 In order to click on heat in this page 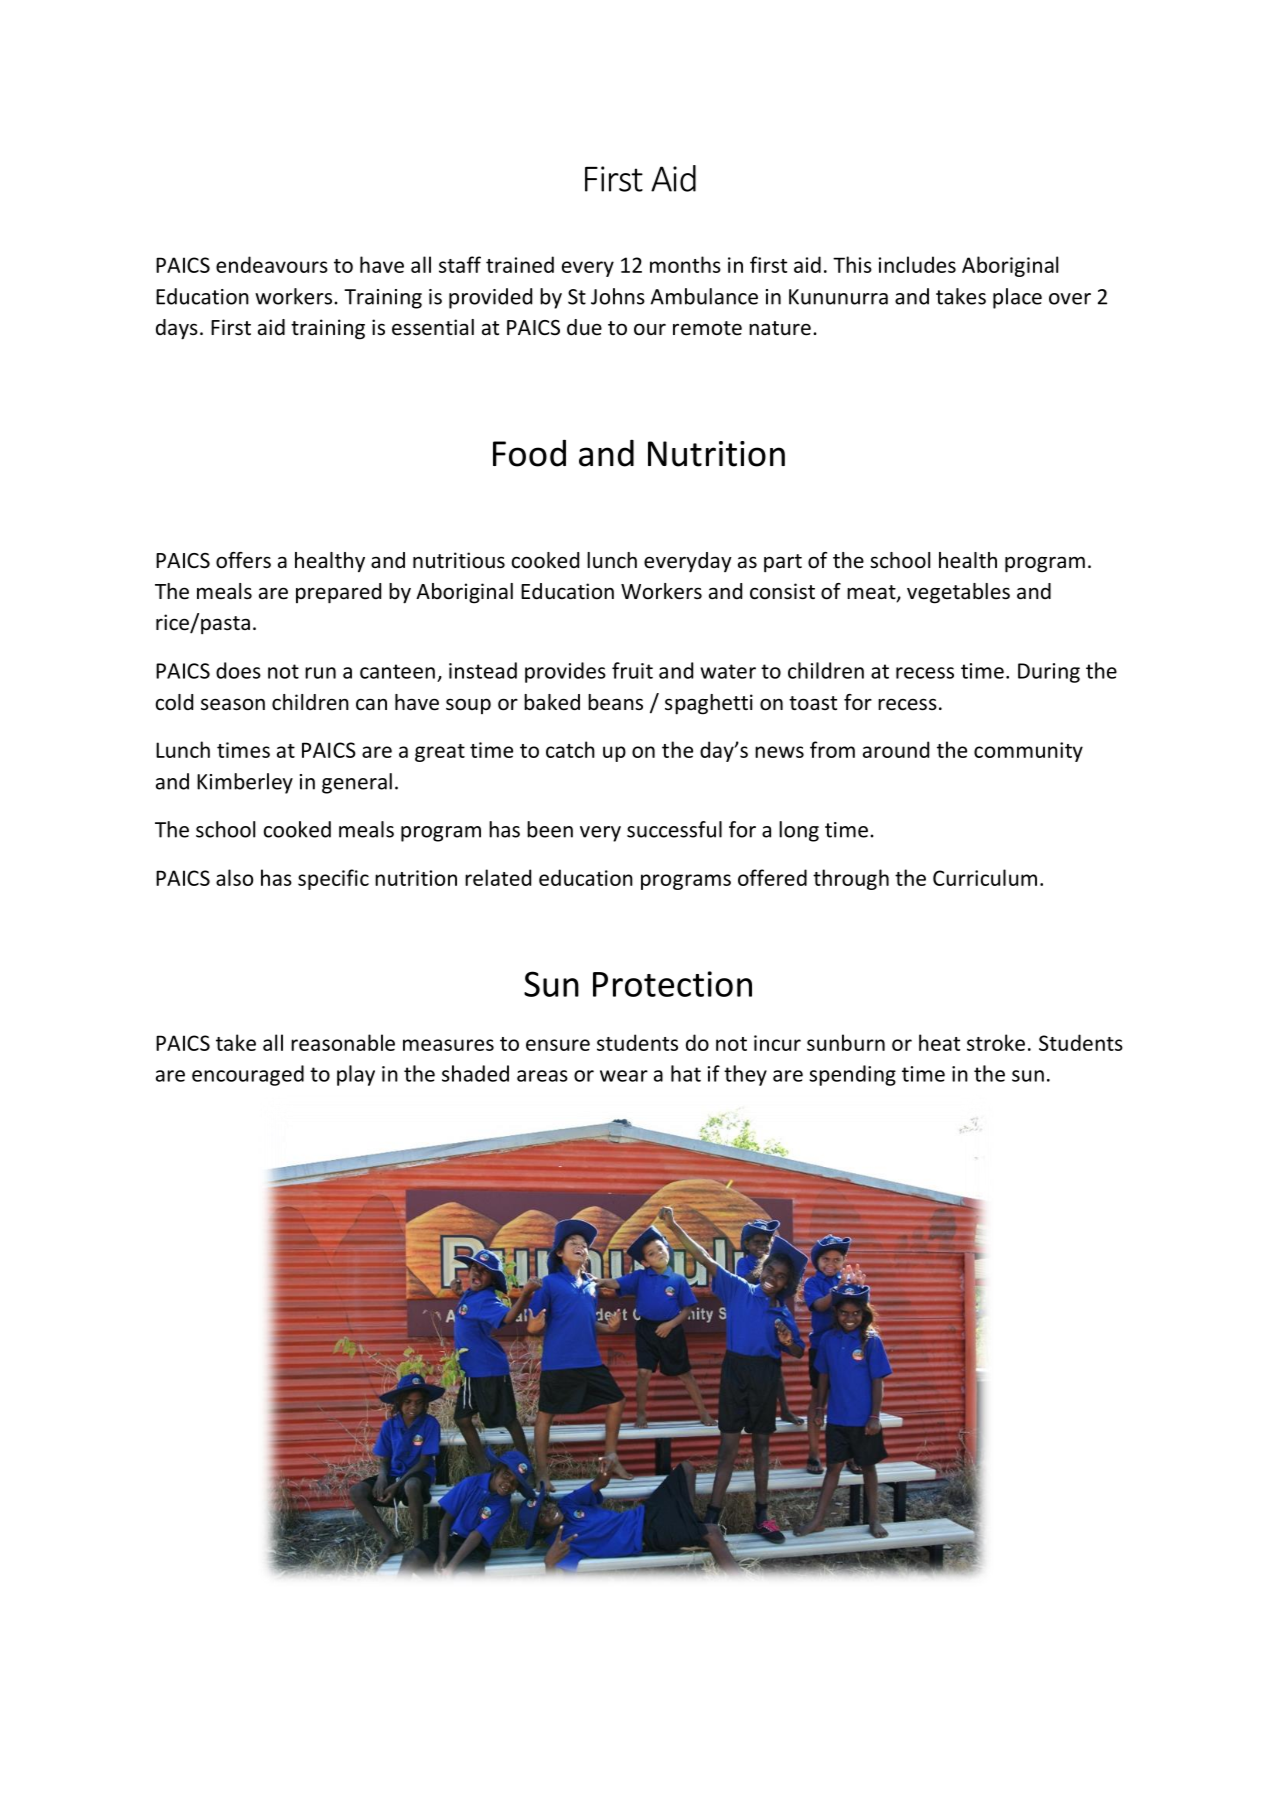, I will do `click(939, 1042)`.
